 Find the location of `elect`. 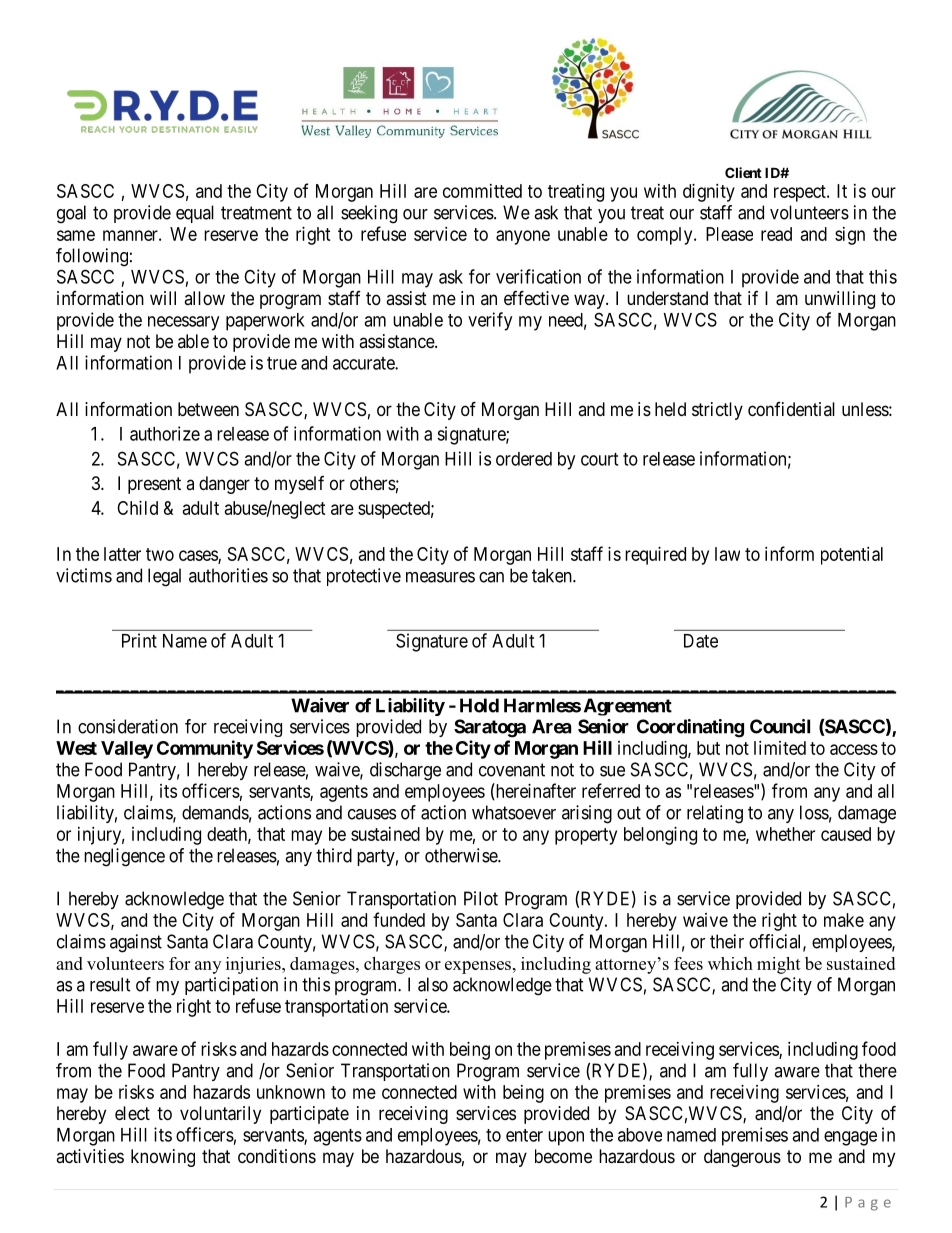

elect is located at coordinates (132, 1113).
